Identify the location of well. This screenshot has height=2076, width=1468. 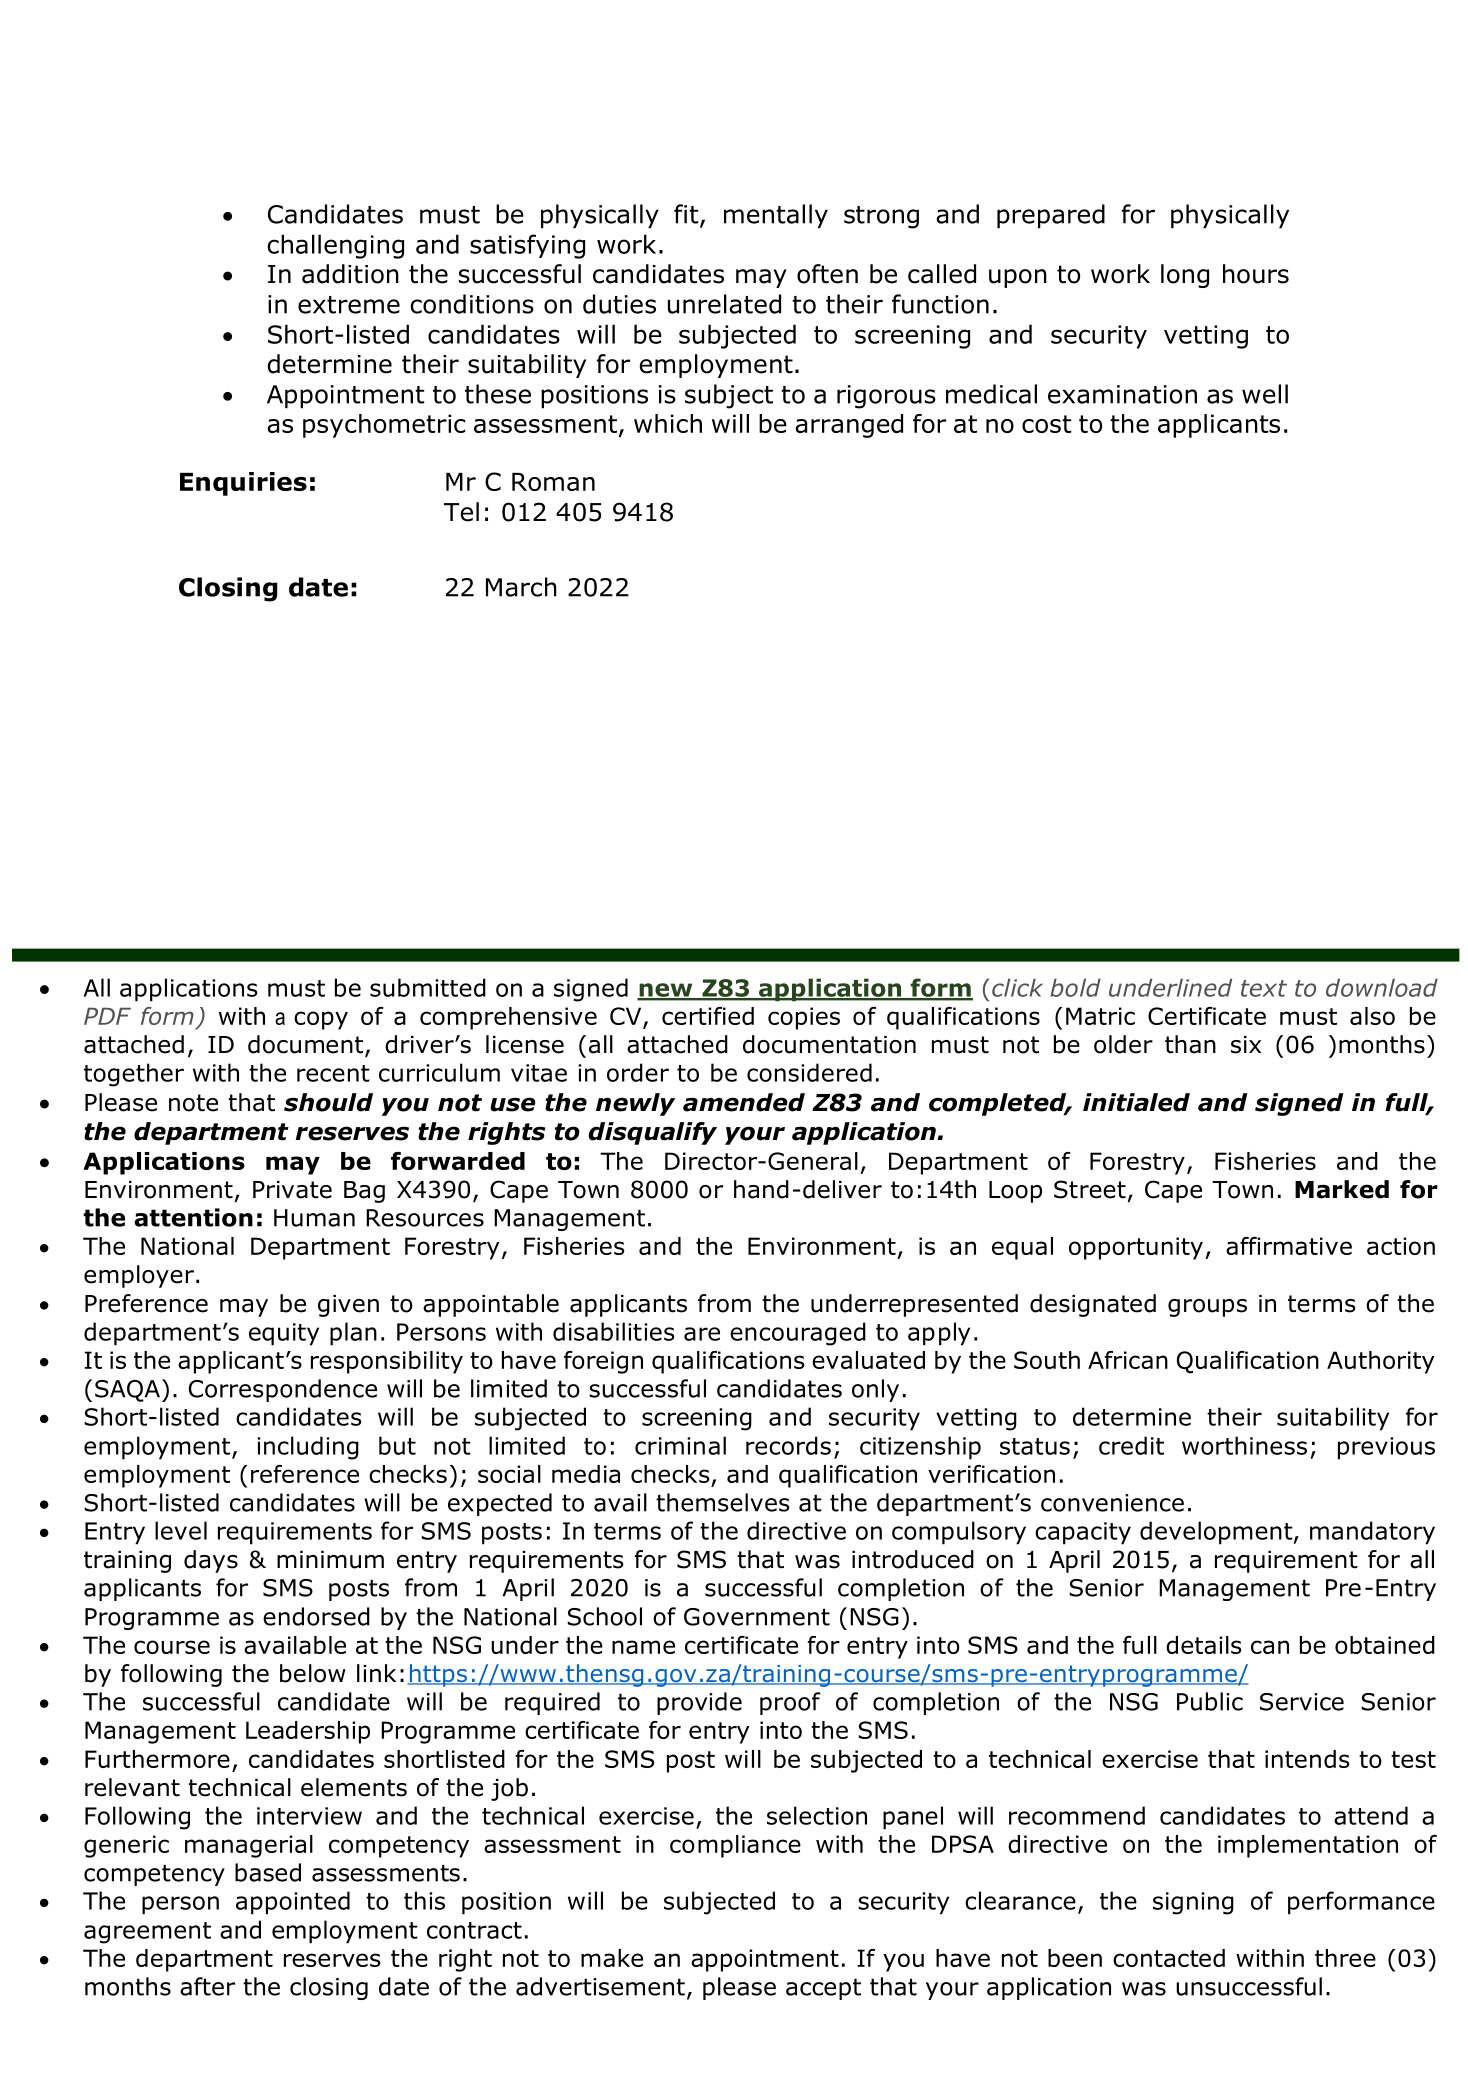
(1265, 394).
